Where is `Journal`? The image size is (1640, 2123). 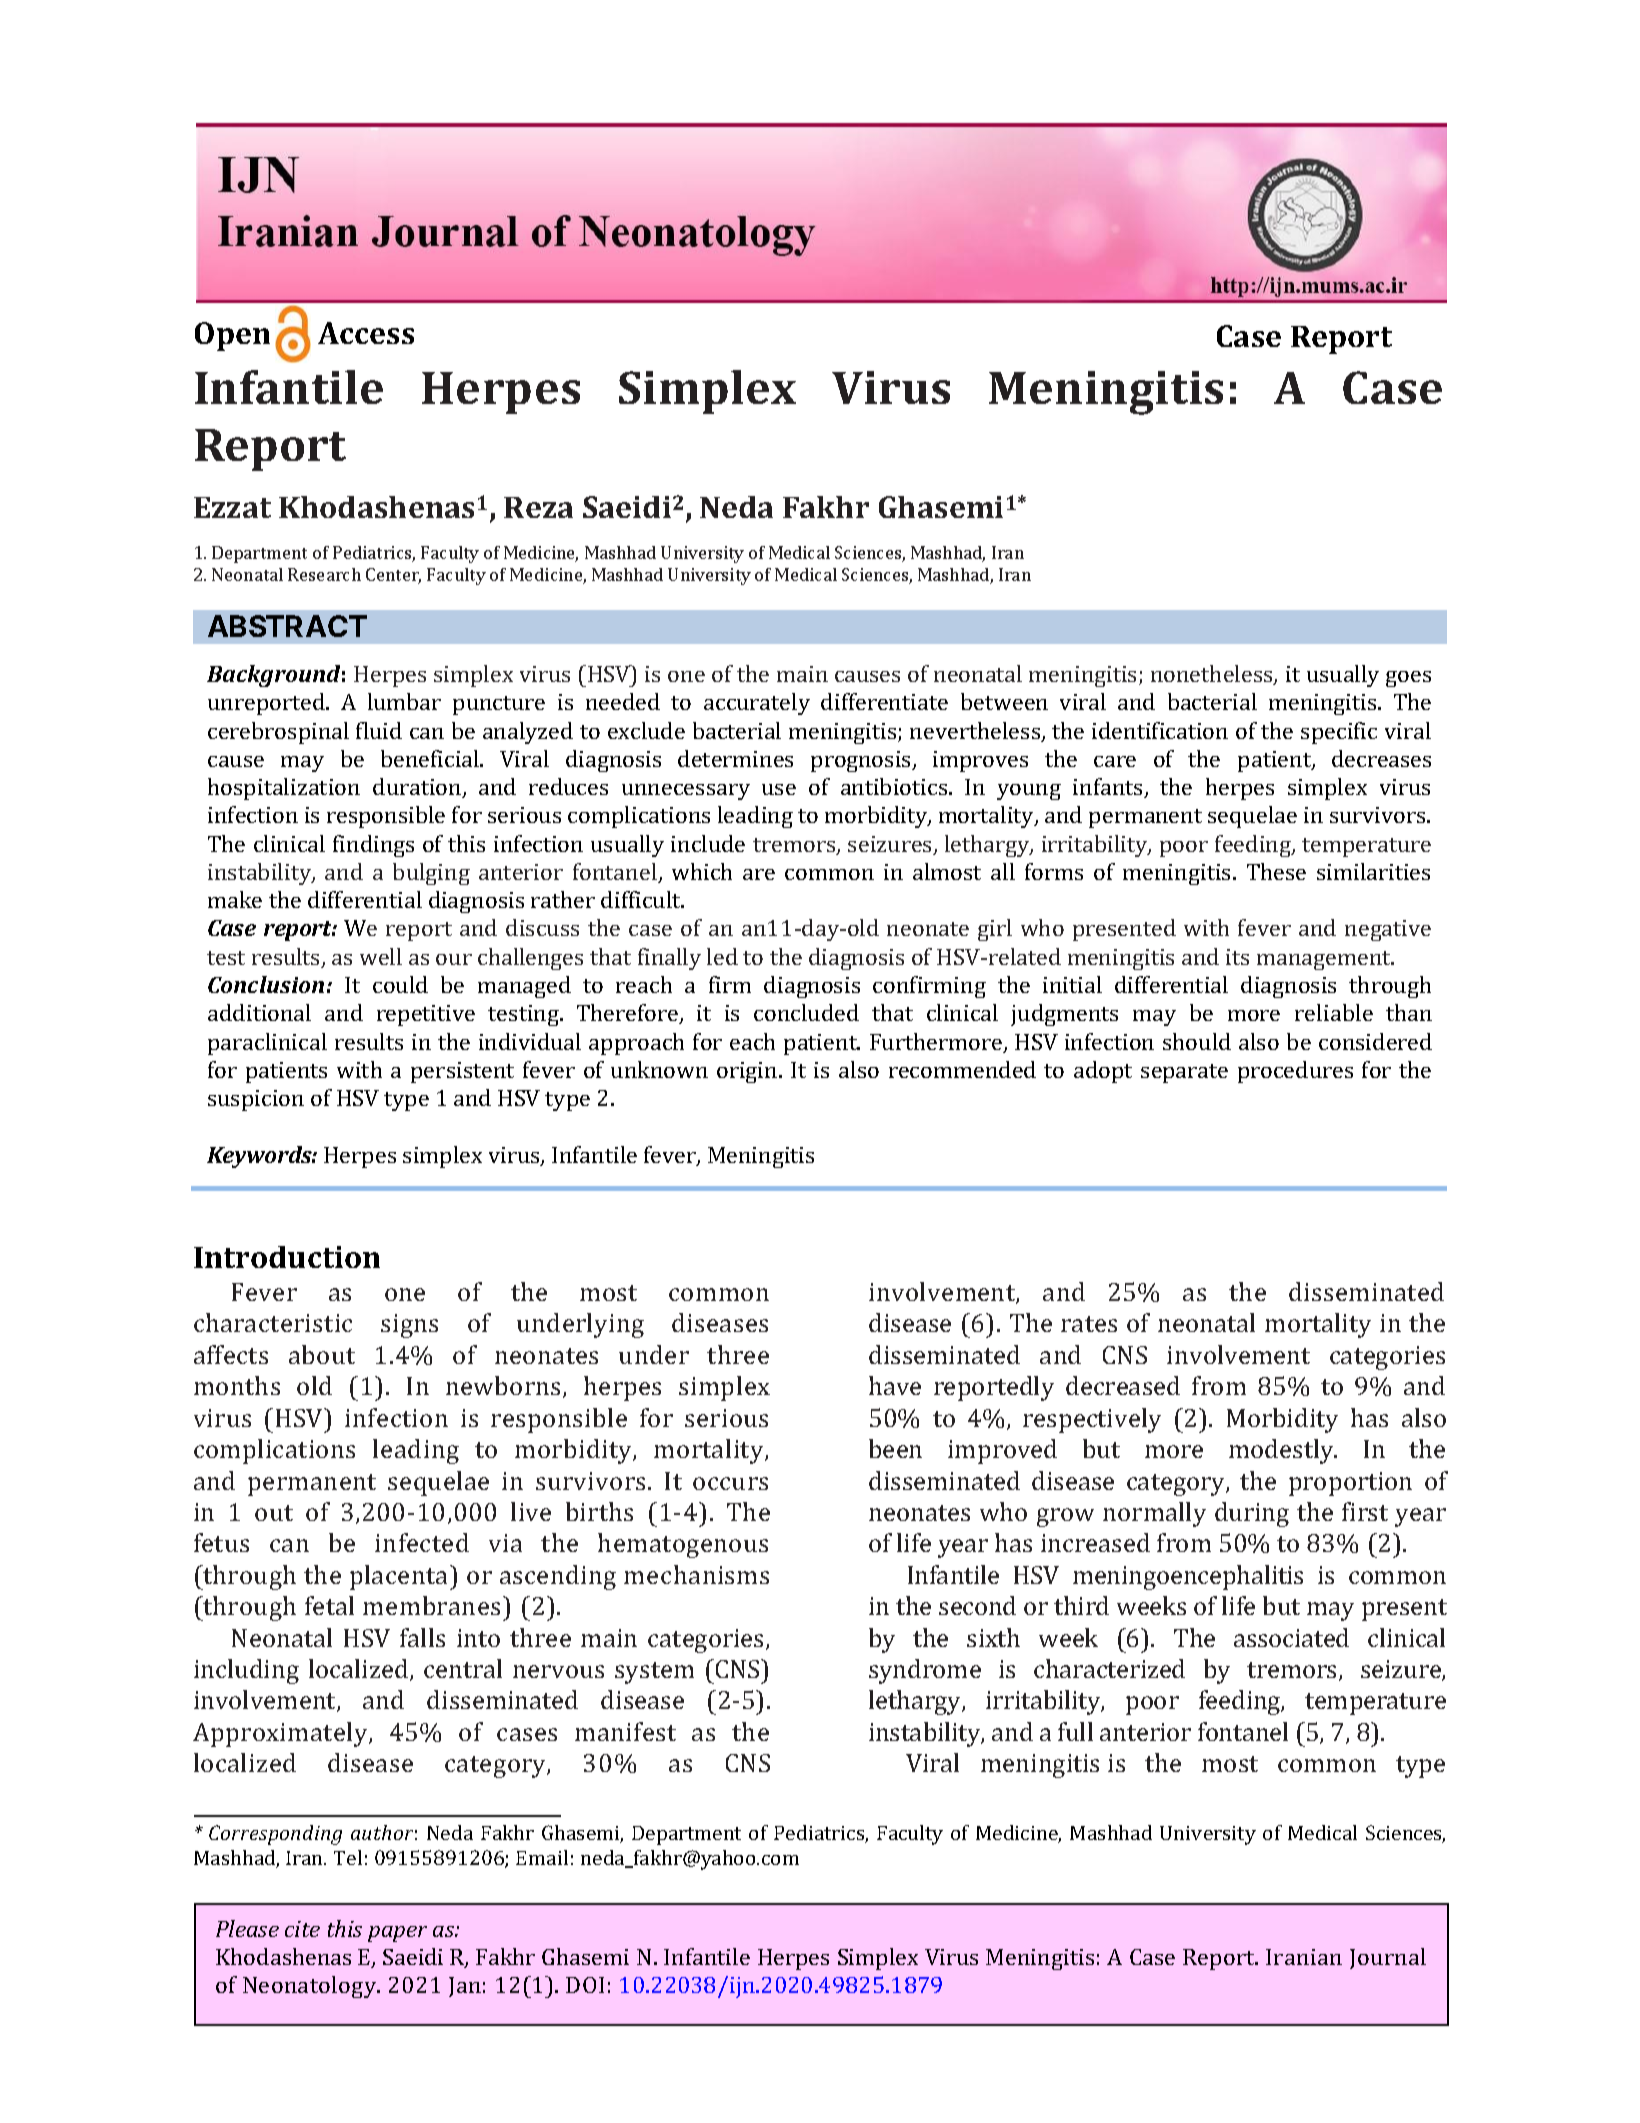 Journal is located at coordinates (1388, 1958).
